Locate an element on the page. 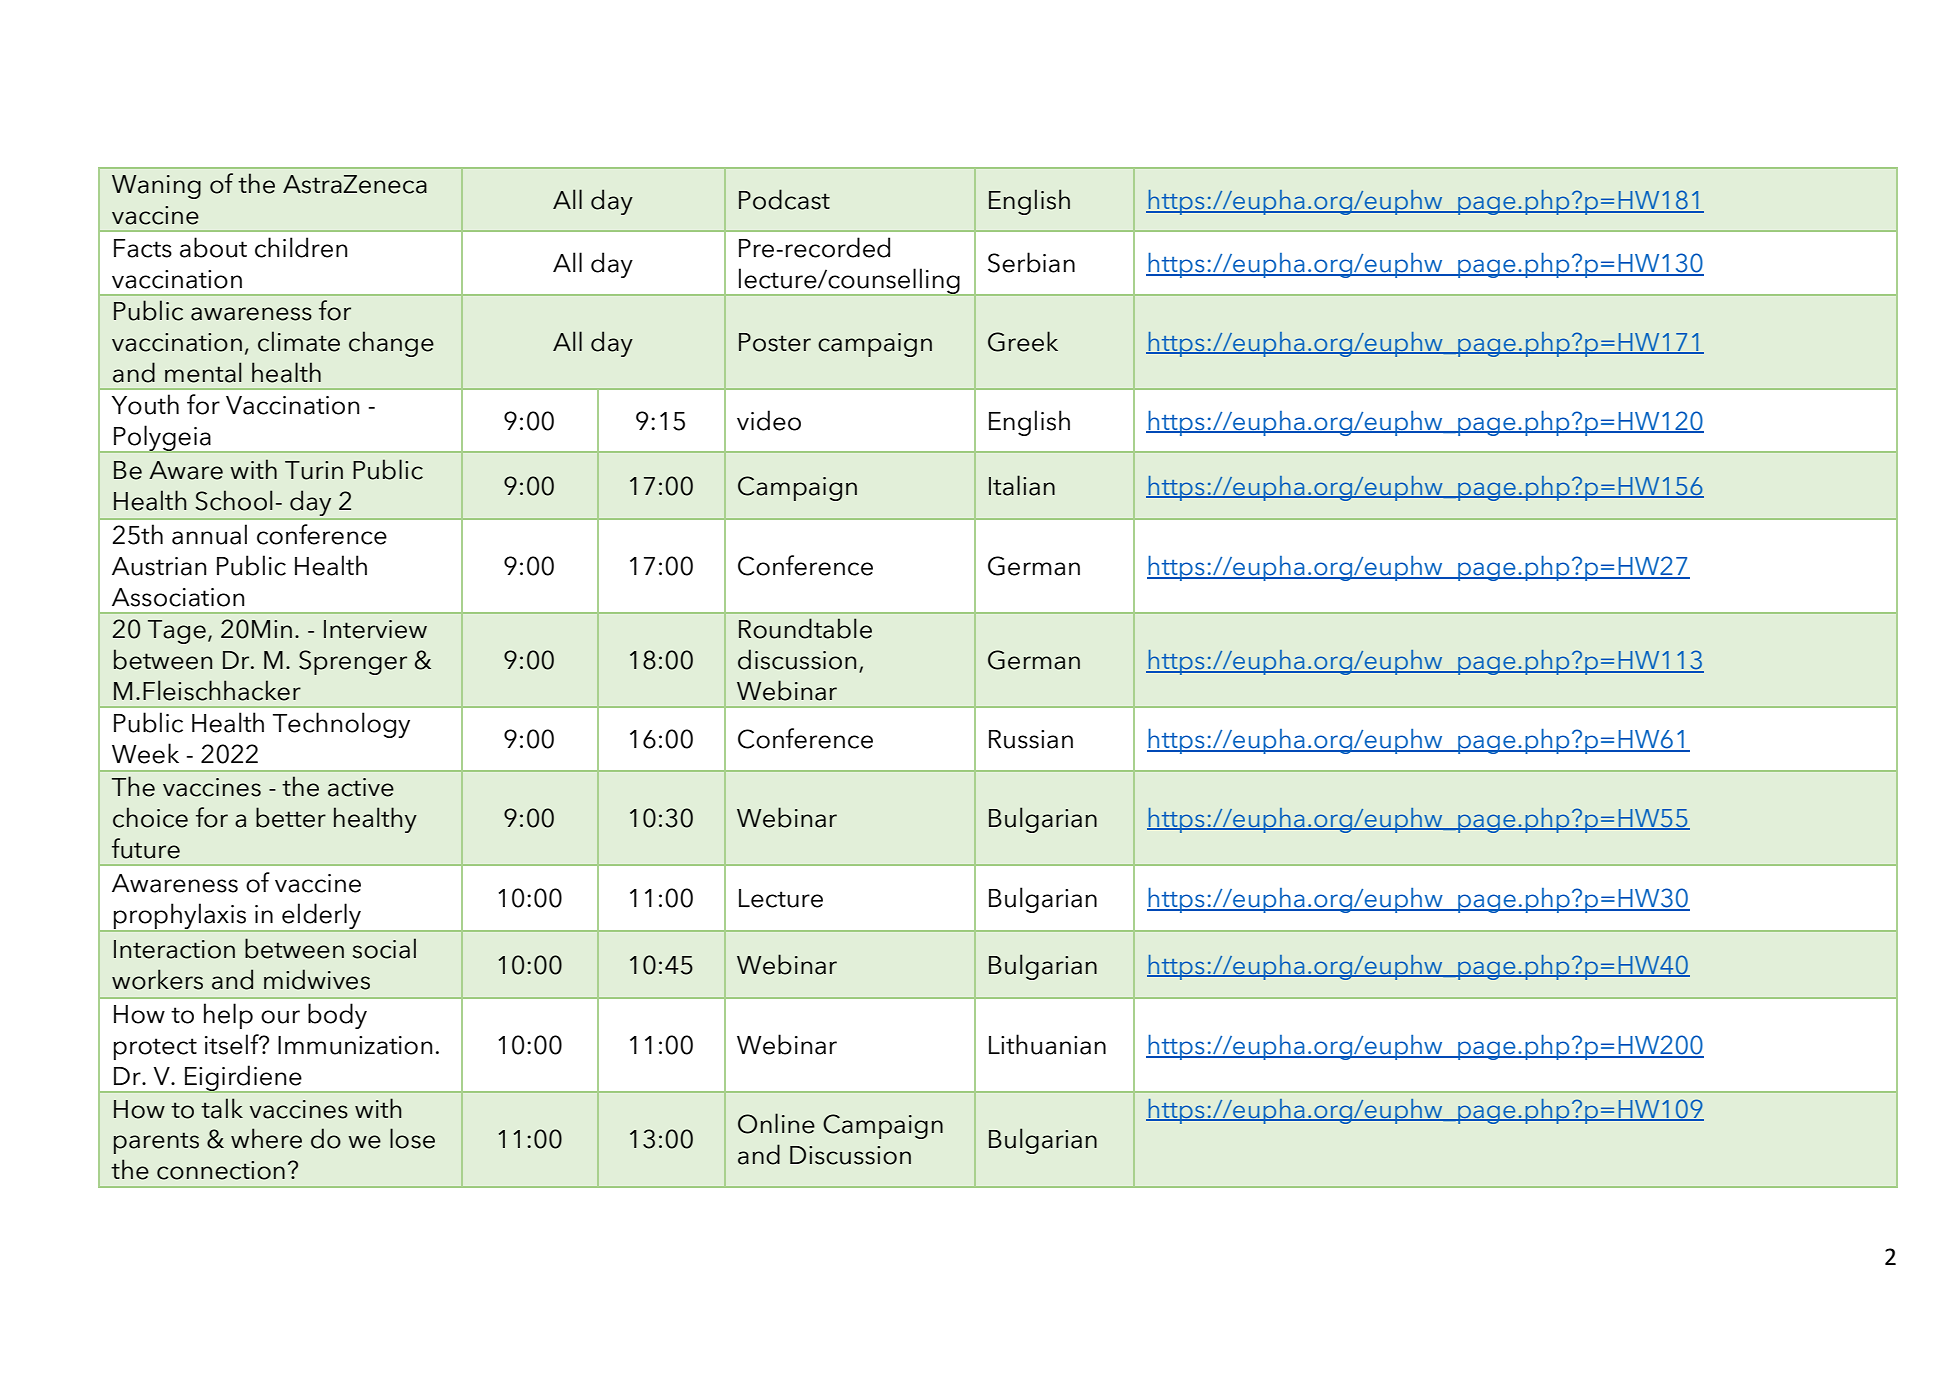 The height and width of the document is (1385, 1959). lose is located at coordinates (412, 1138).
